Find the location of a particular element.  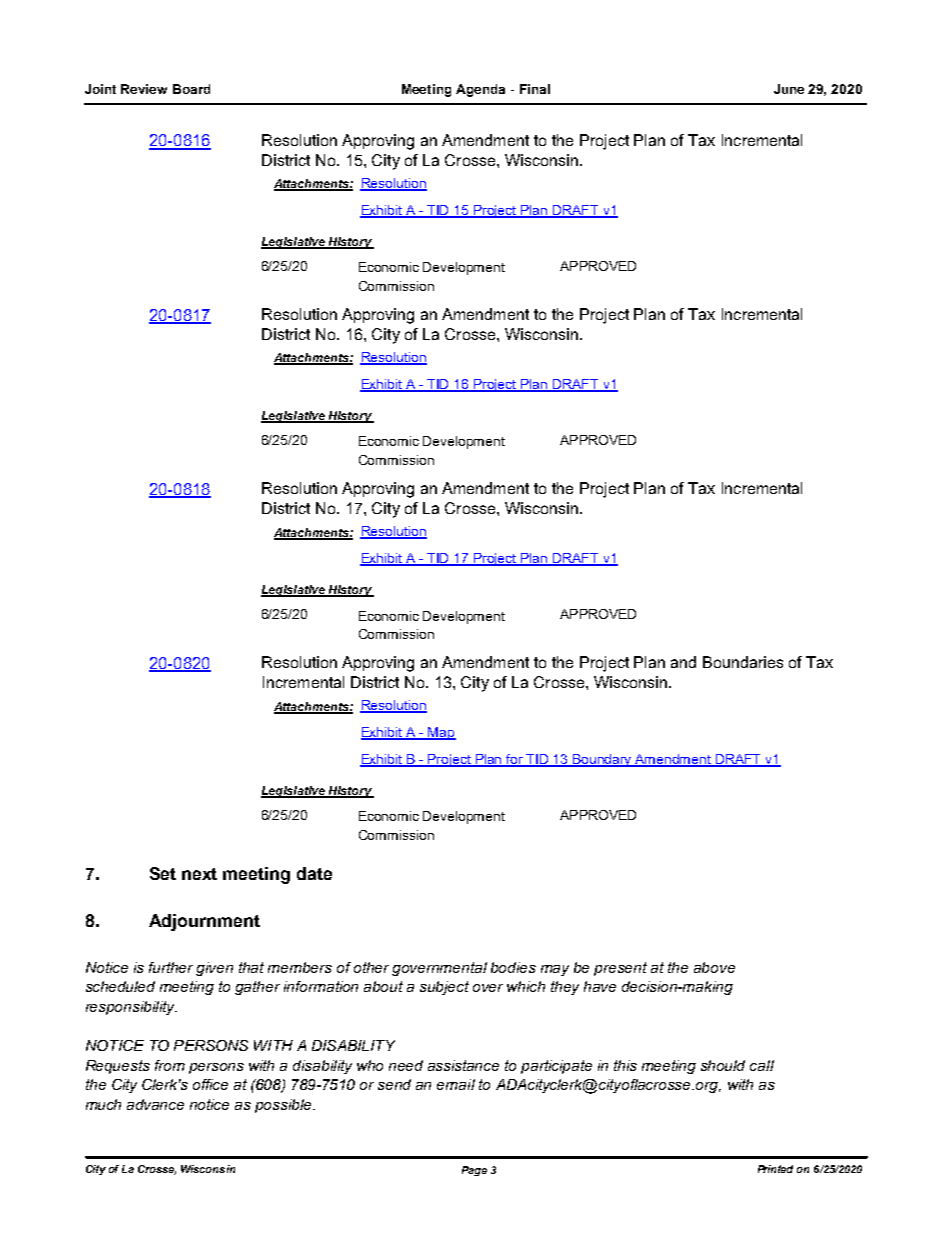

Final is located at coordinates (535, 89).
